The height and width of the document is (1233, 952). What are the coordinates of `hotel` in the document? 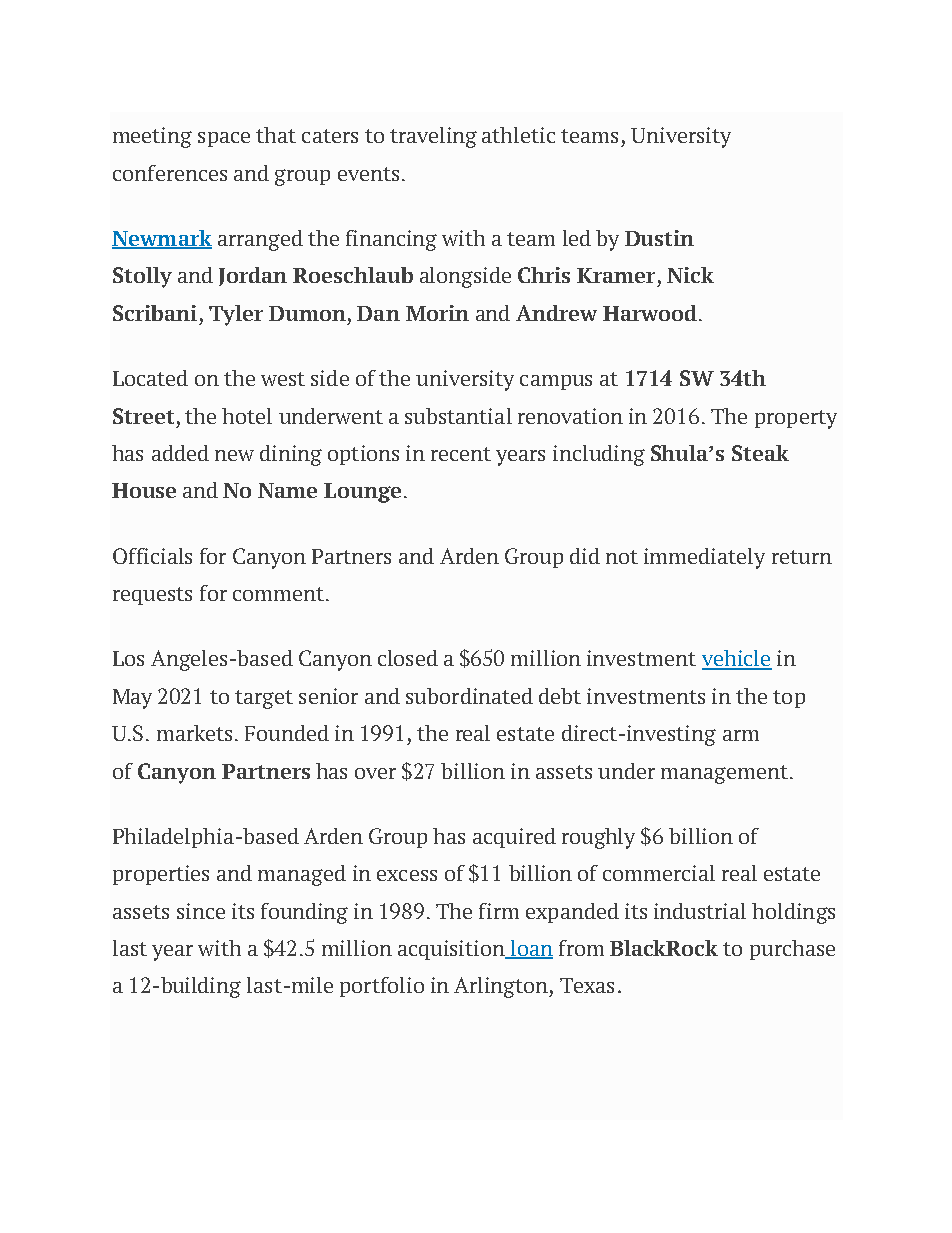 It's located at (247, 416).
